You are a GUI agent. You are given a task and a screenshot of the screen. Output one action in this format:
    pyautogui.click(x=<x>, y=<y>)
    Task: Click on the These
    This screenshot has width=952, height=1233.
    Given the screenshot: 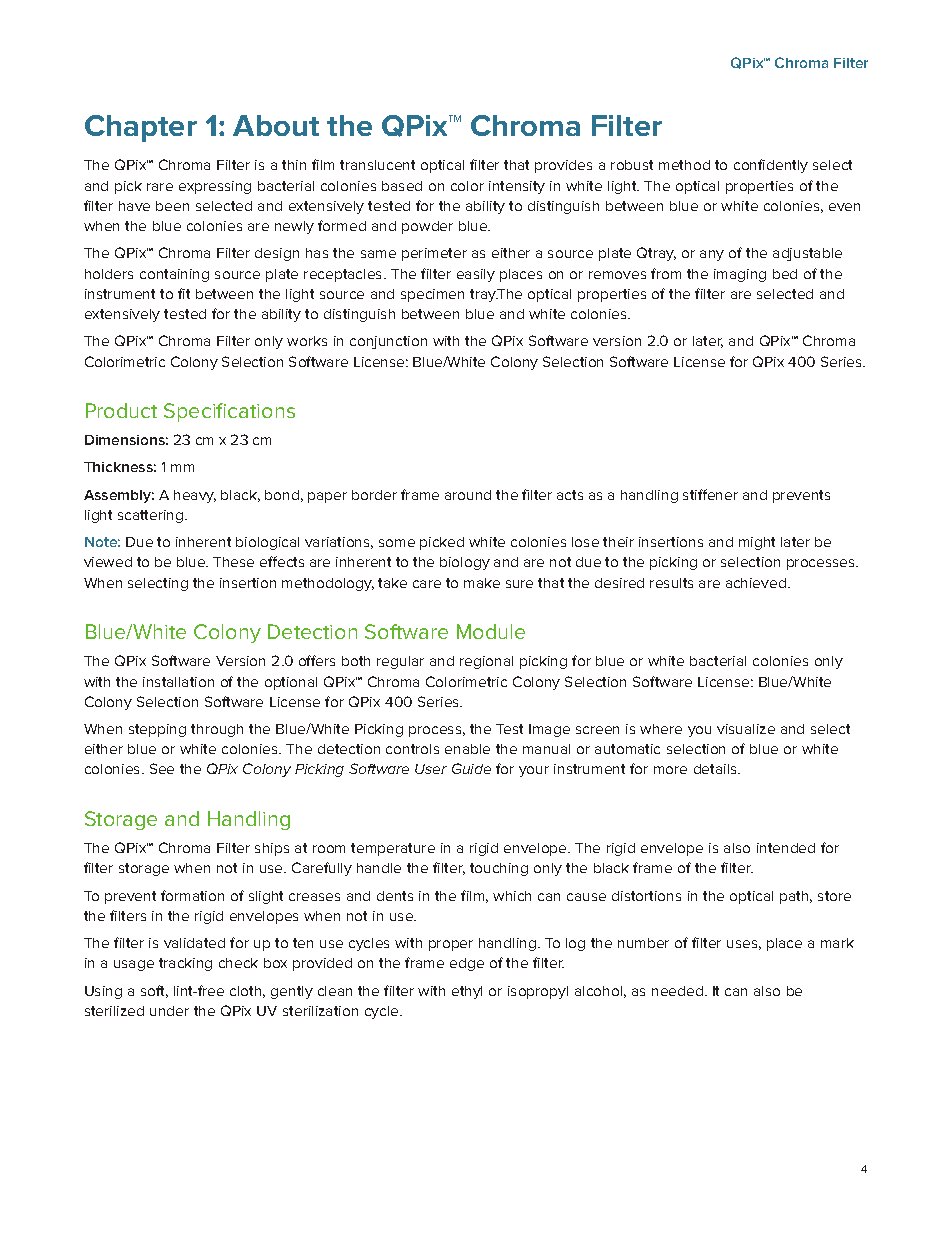 What is the action you would take?
    pyautogui.click(x=233, y=562)
